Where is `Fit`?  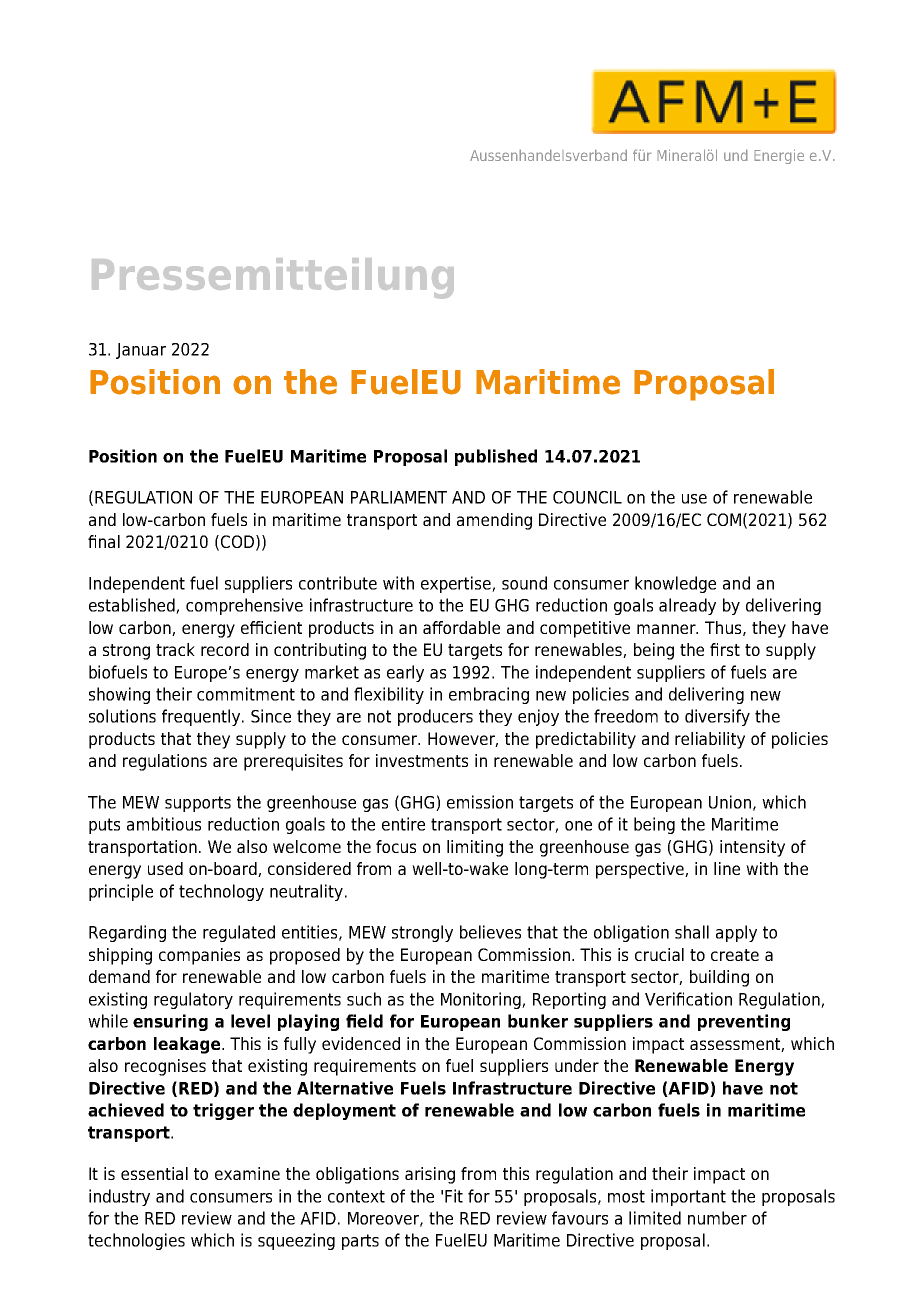 Fit is located at coordinates (454, 1196).
